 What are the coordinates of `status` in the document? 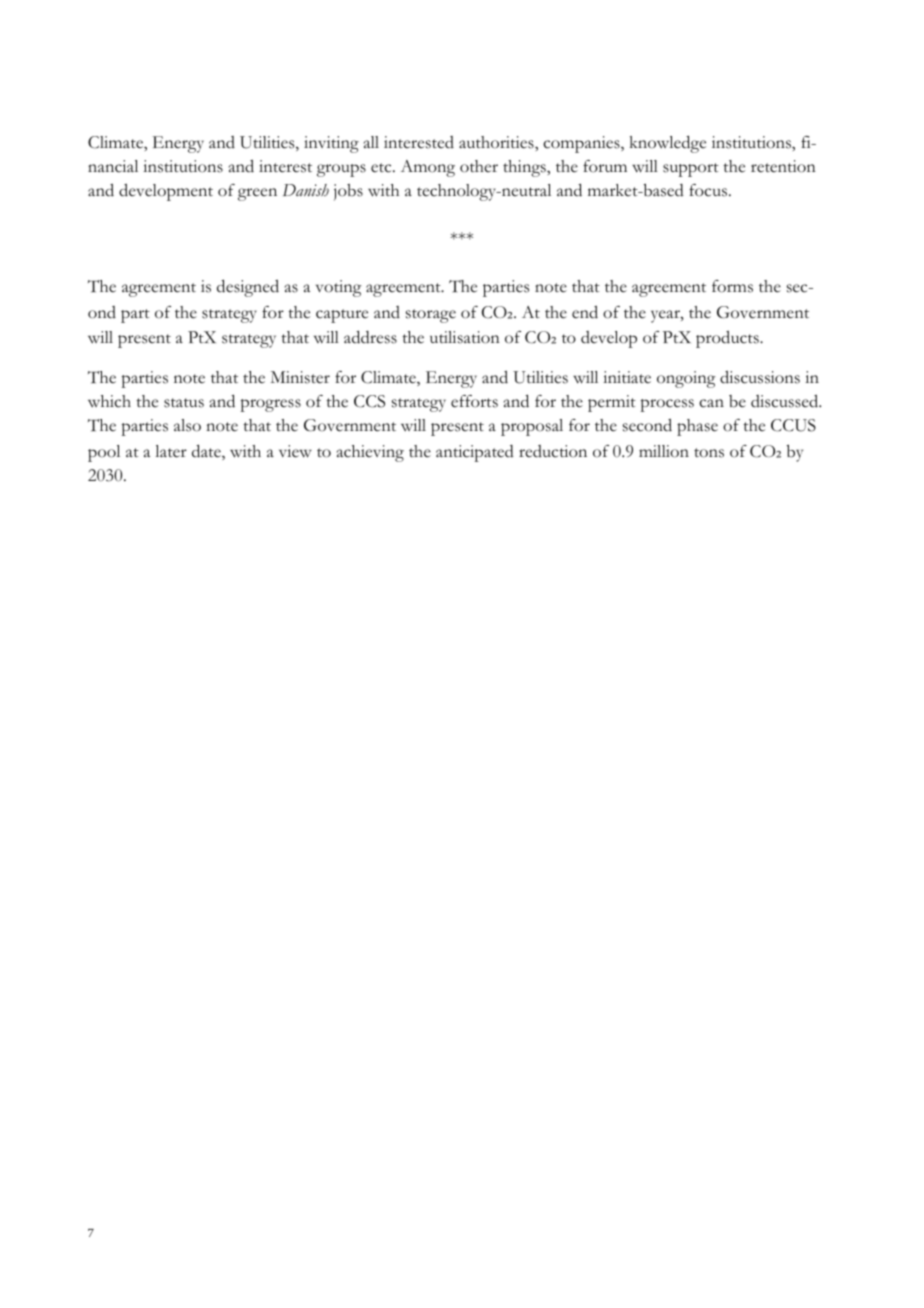 It's located at (184, 403).
